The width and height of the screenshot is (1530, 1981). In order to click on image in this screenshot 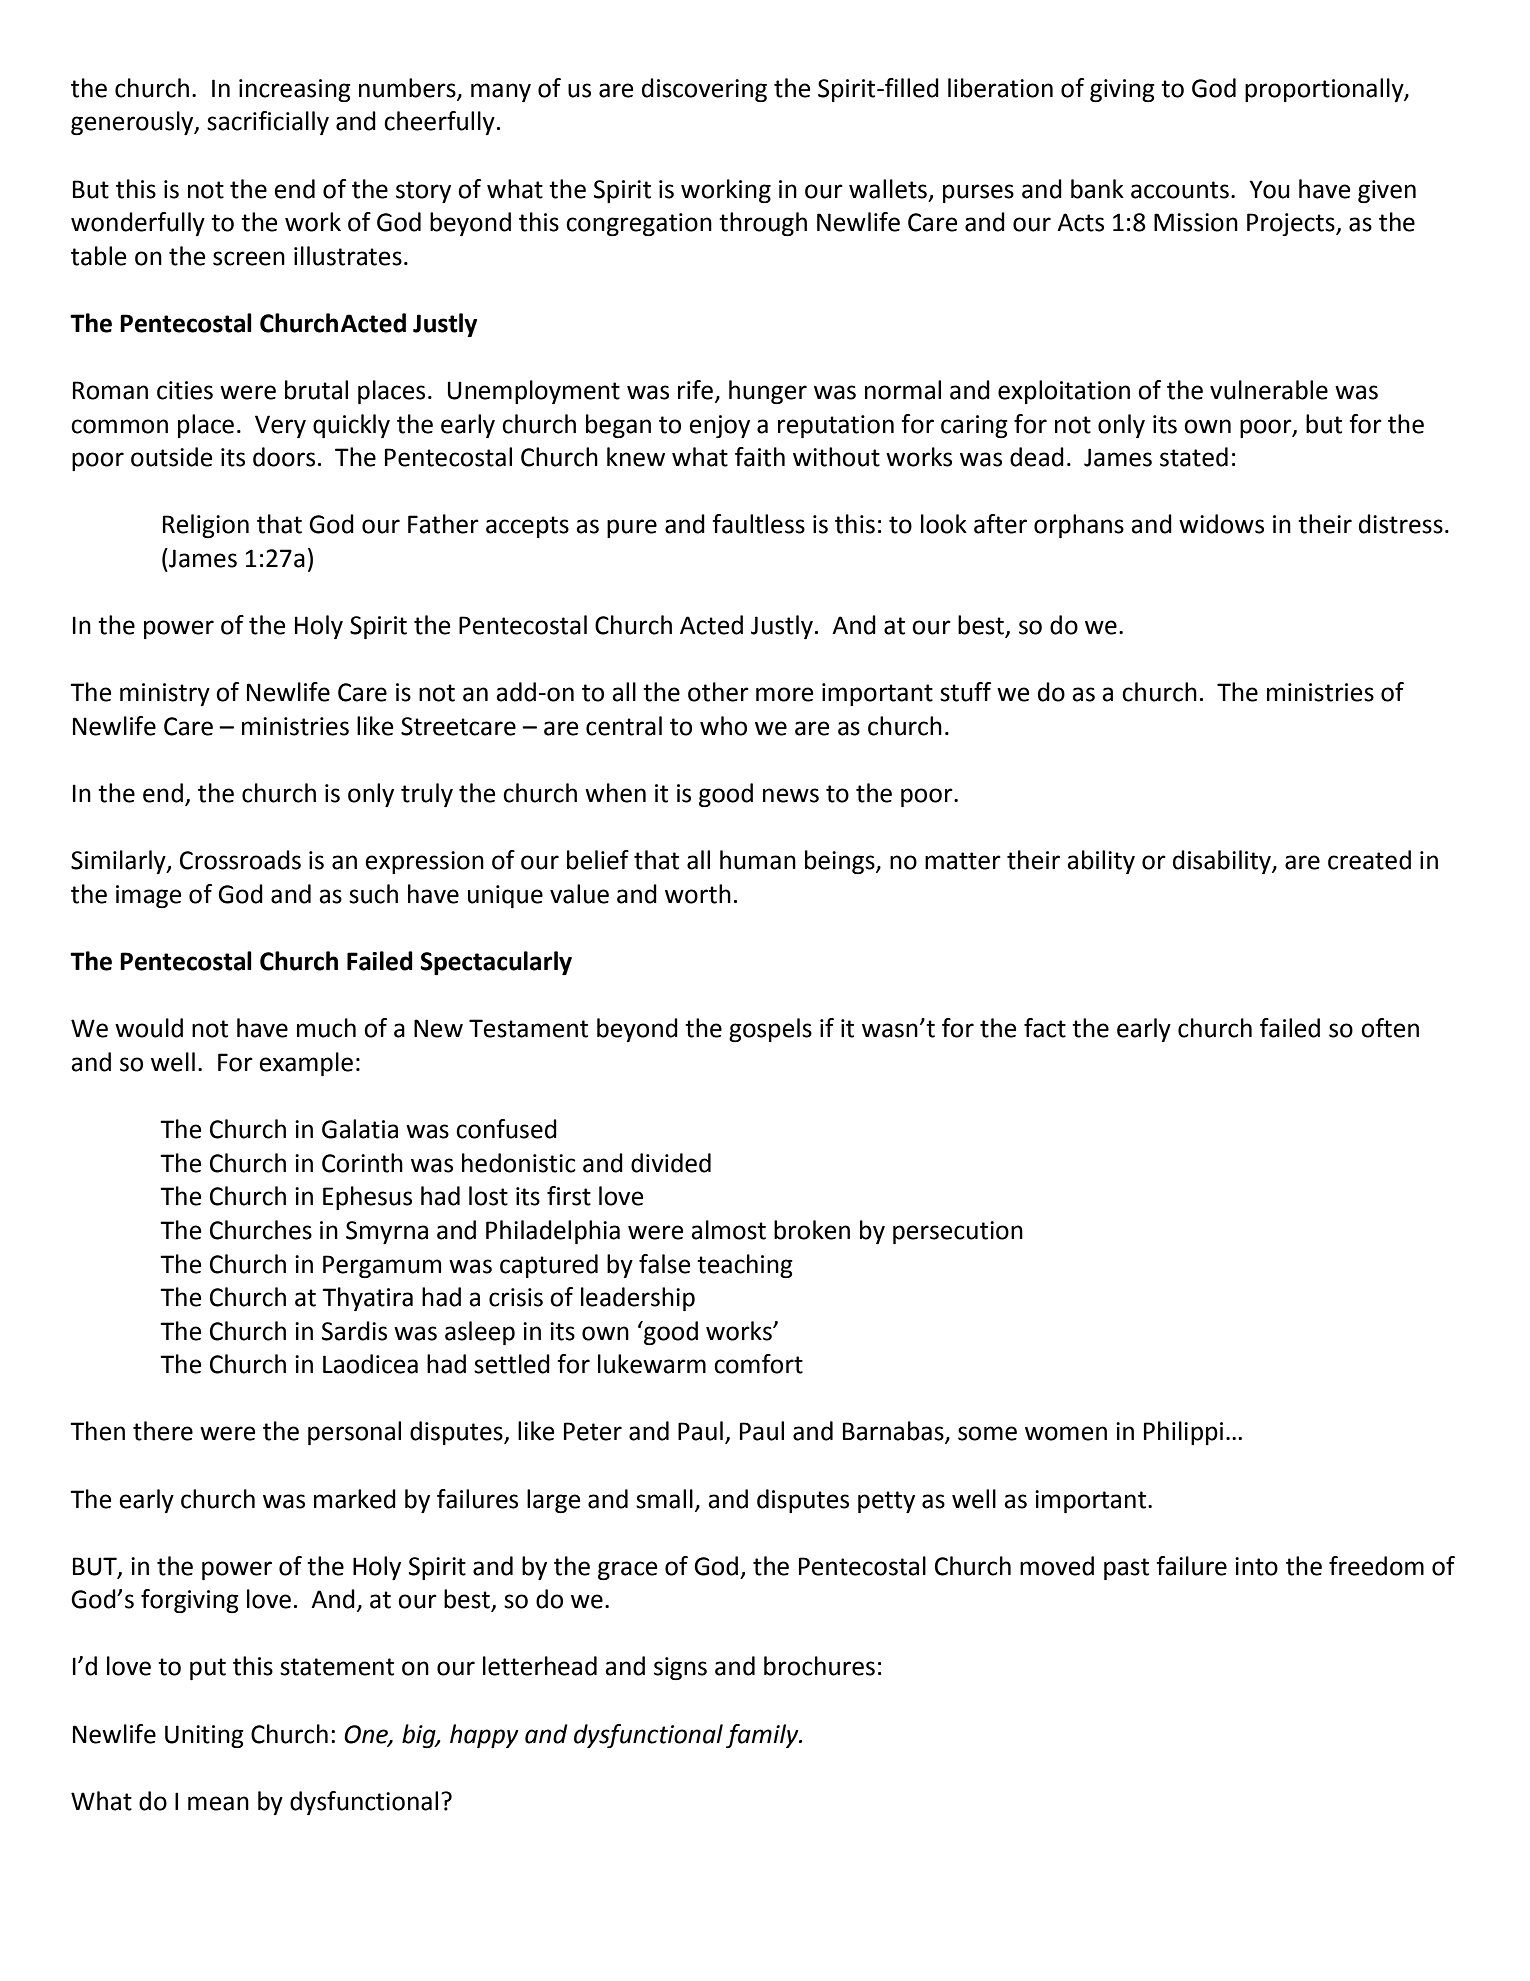, I will do `click(148, 896)`.
